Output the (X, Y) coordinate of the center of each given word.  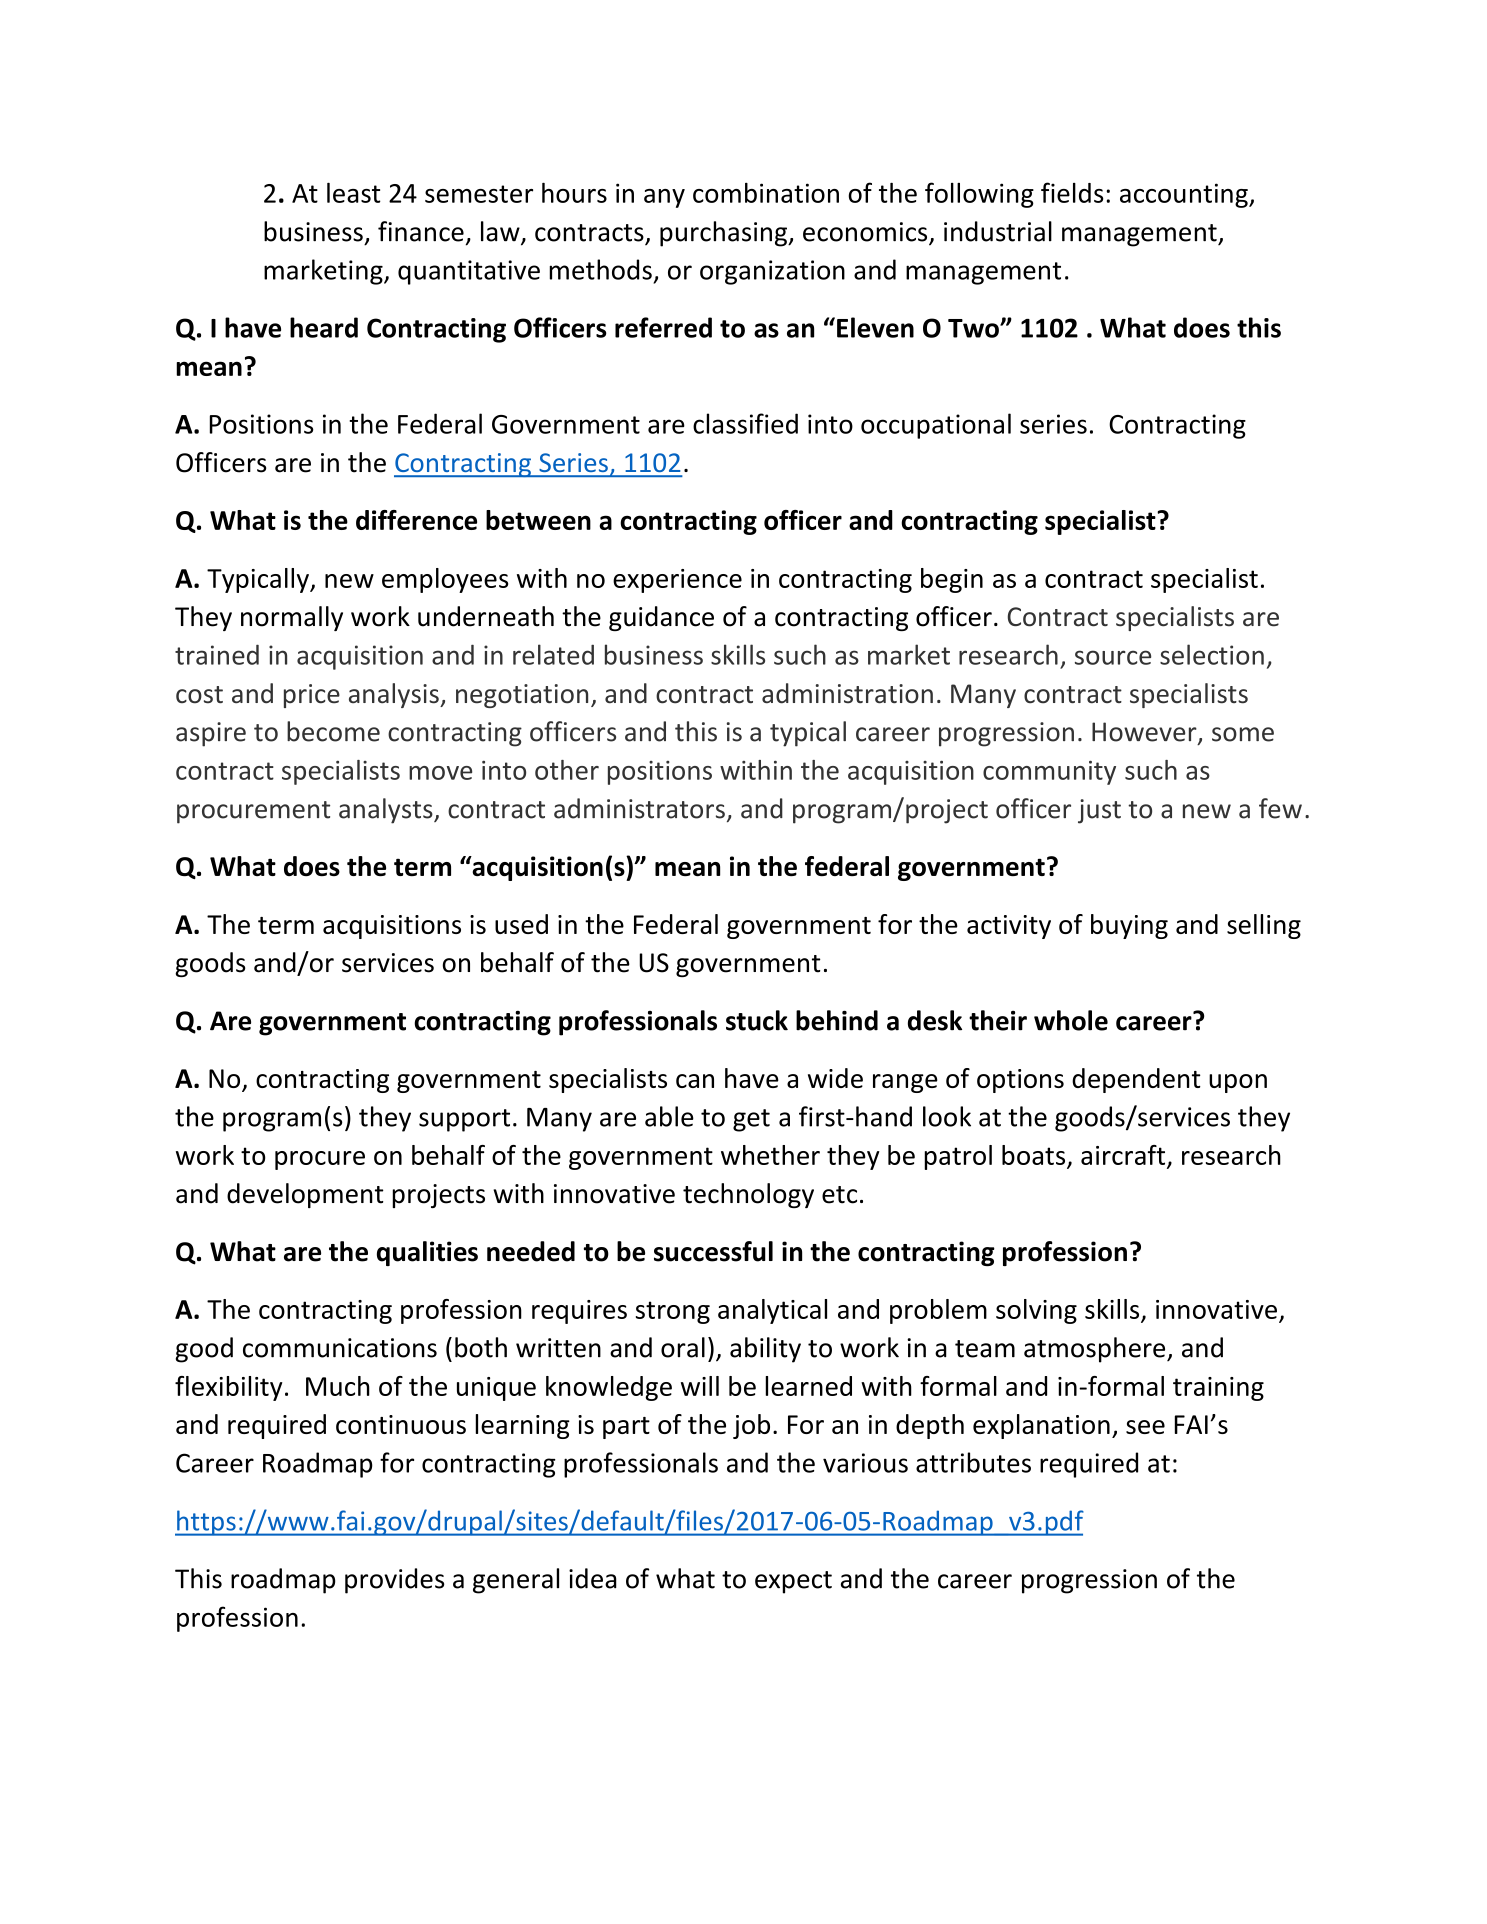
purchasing (724, 234)
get (751, 1120)
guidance (661, 618)
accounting (1185, 195)
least (354, 192)
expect (793, 1582)
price (312, 696)
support (464, 1120)
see (1145, 1427)
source (1113, 657)
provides (394, 1581)
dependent (1136, 1080)
